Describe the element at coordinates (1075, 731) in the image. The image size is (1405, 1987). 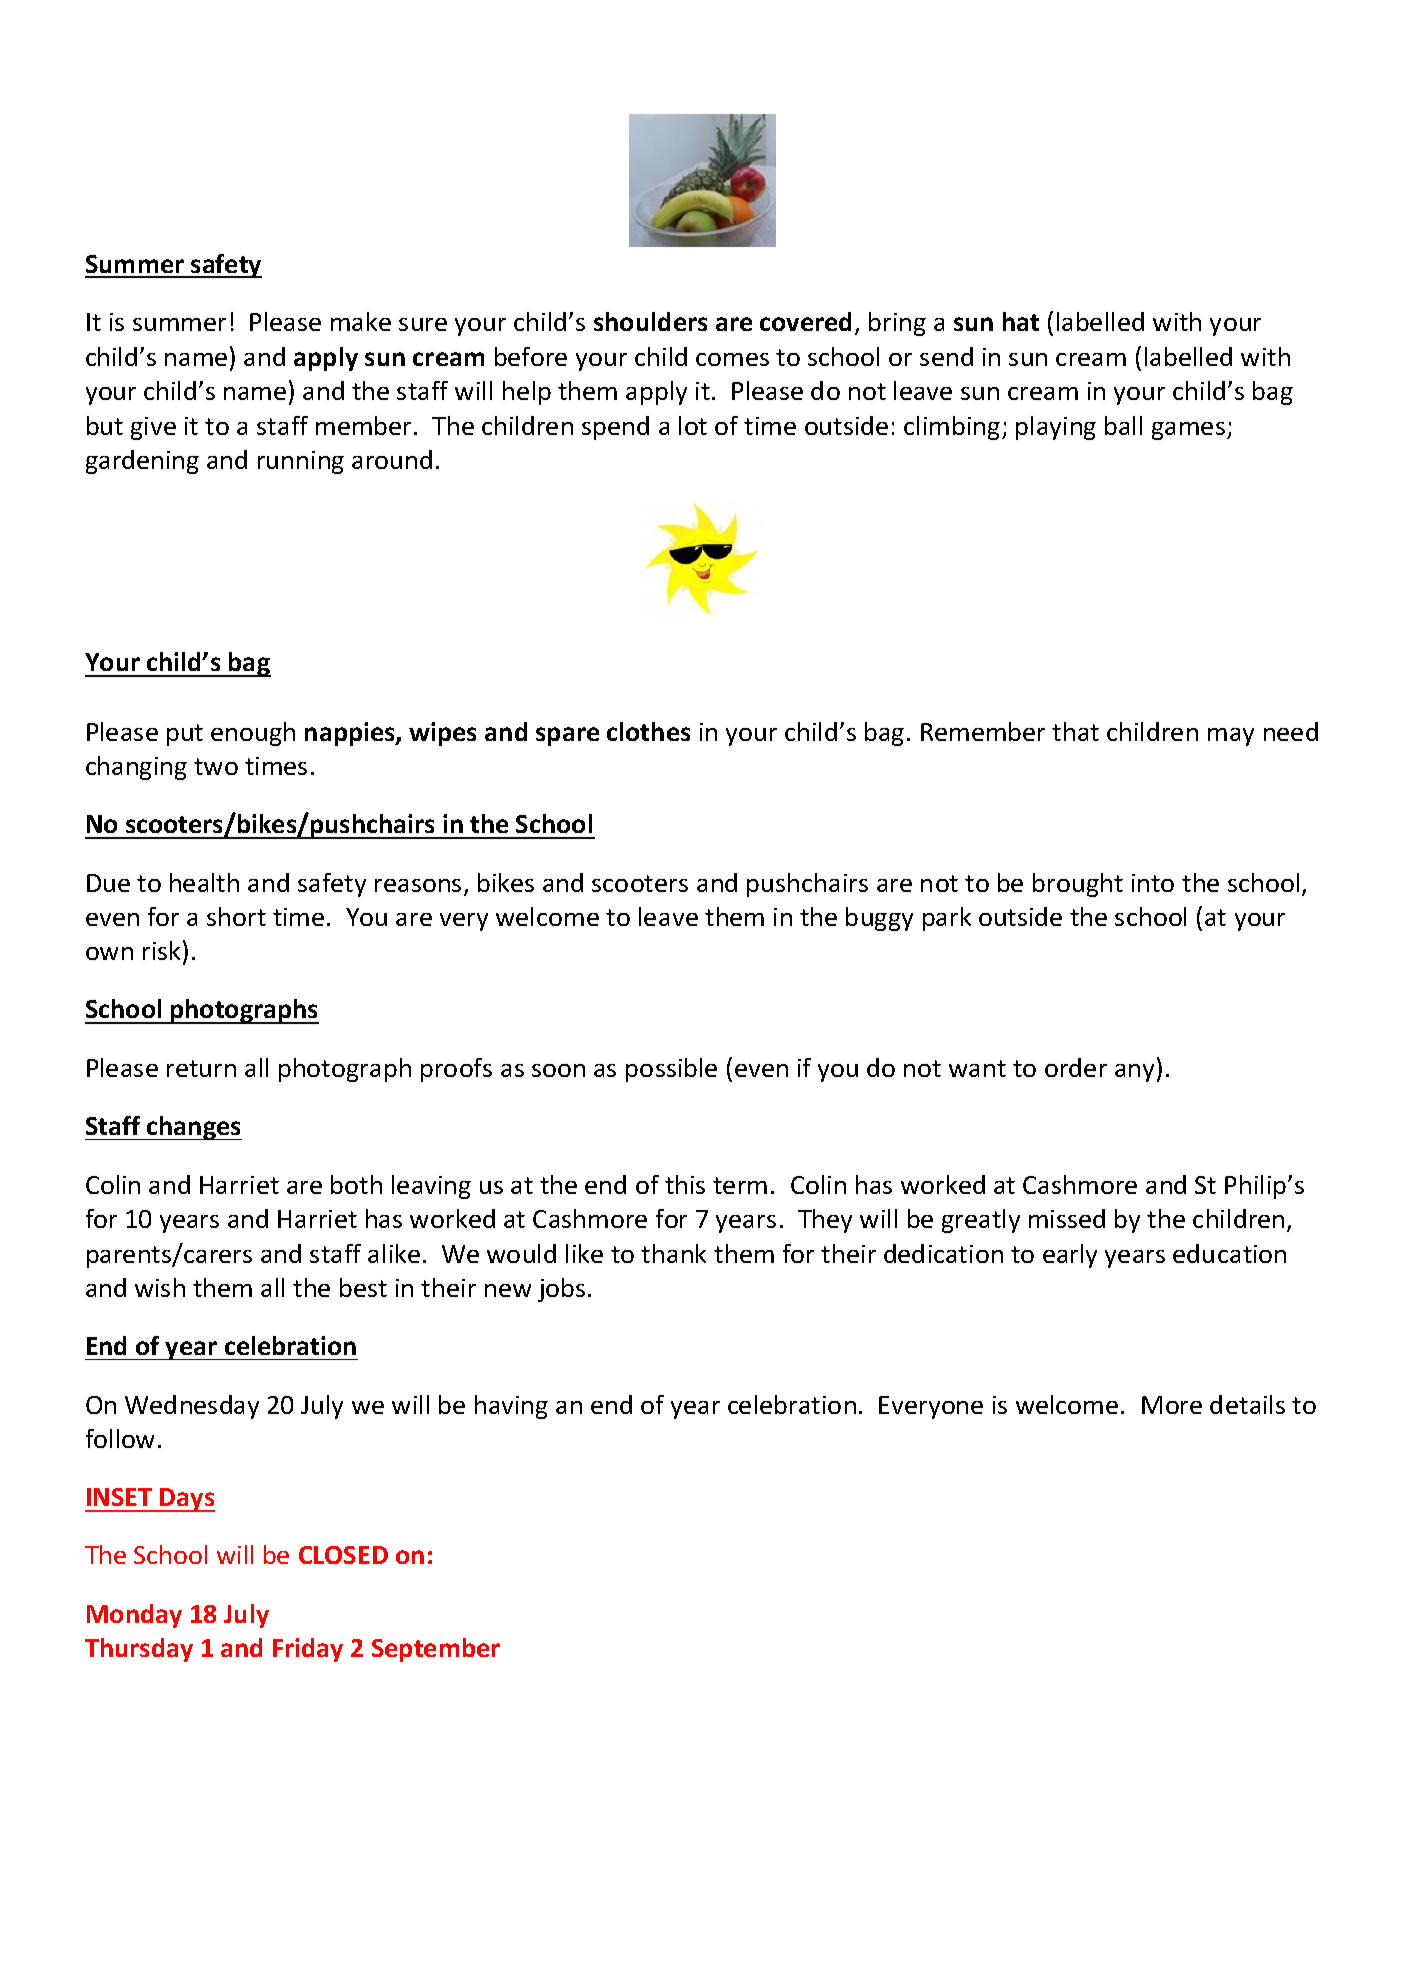
I see `that` at that location.
